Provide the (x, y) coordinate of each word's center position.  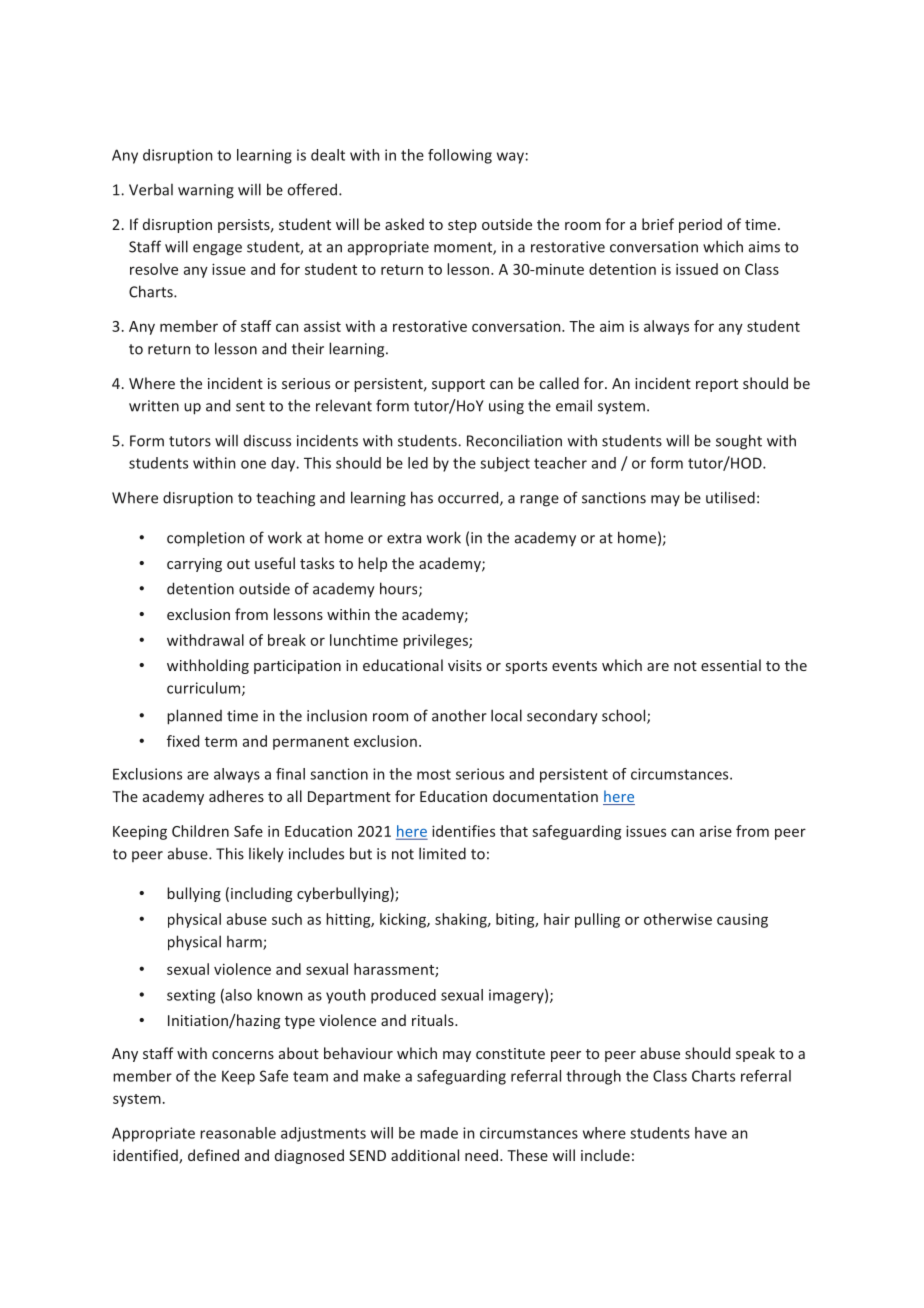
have (711, 1133)
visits (465, 665)
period (700, 225)
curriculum (205, 689)
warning (206, 191)
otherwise (678, 919)
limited (442, 853)
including (261, 894)
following (460, 156)
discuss (267, 441)
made (439, 1133)
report (717, 385)
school (625, 716)
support (458, 385)
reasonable (238, 1133)
